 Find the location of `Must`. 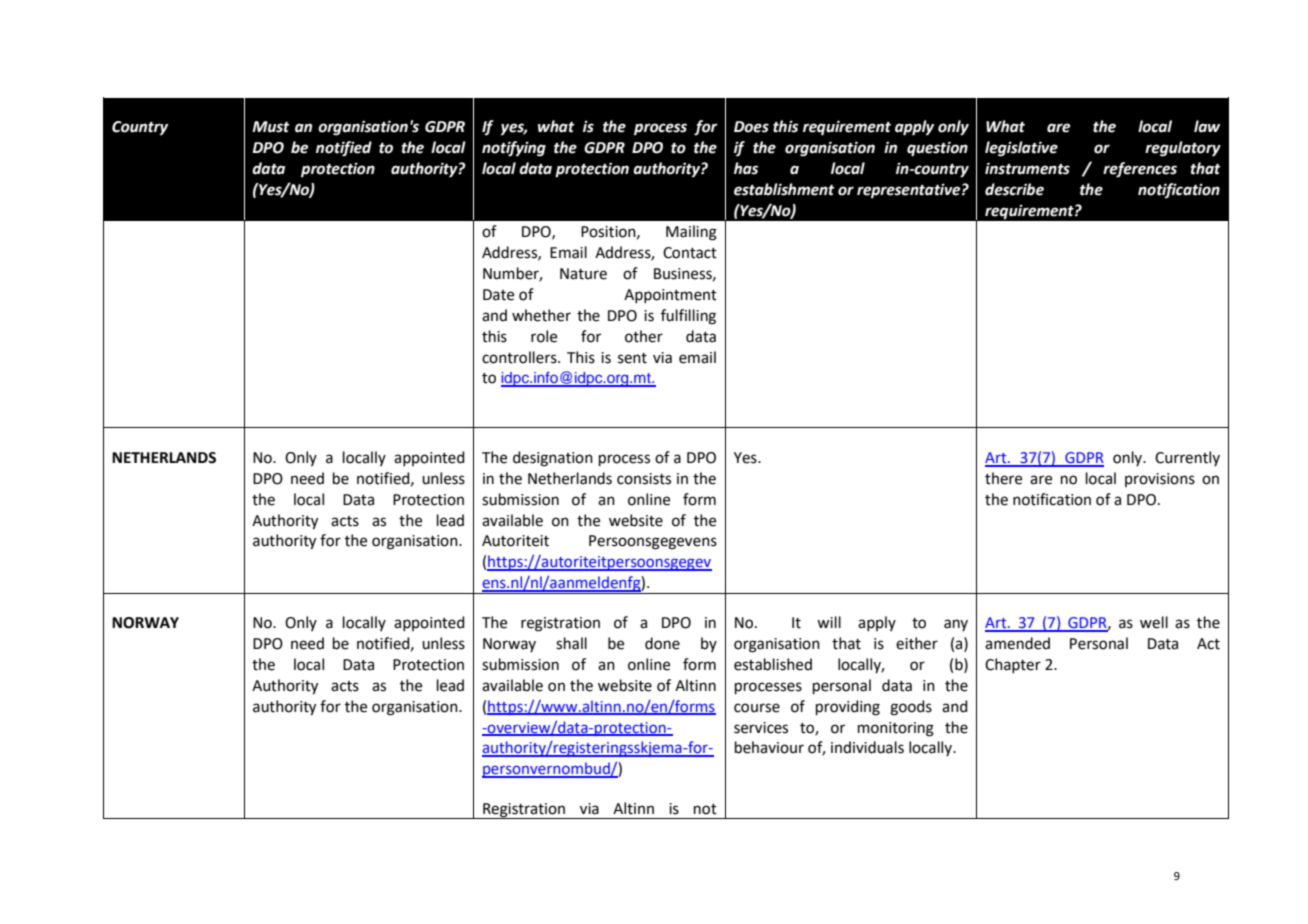

Must is located at coordinates (271, 127).
